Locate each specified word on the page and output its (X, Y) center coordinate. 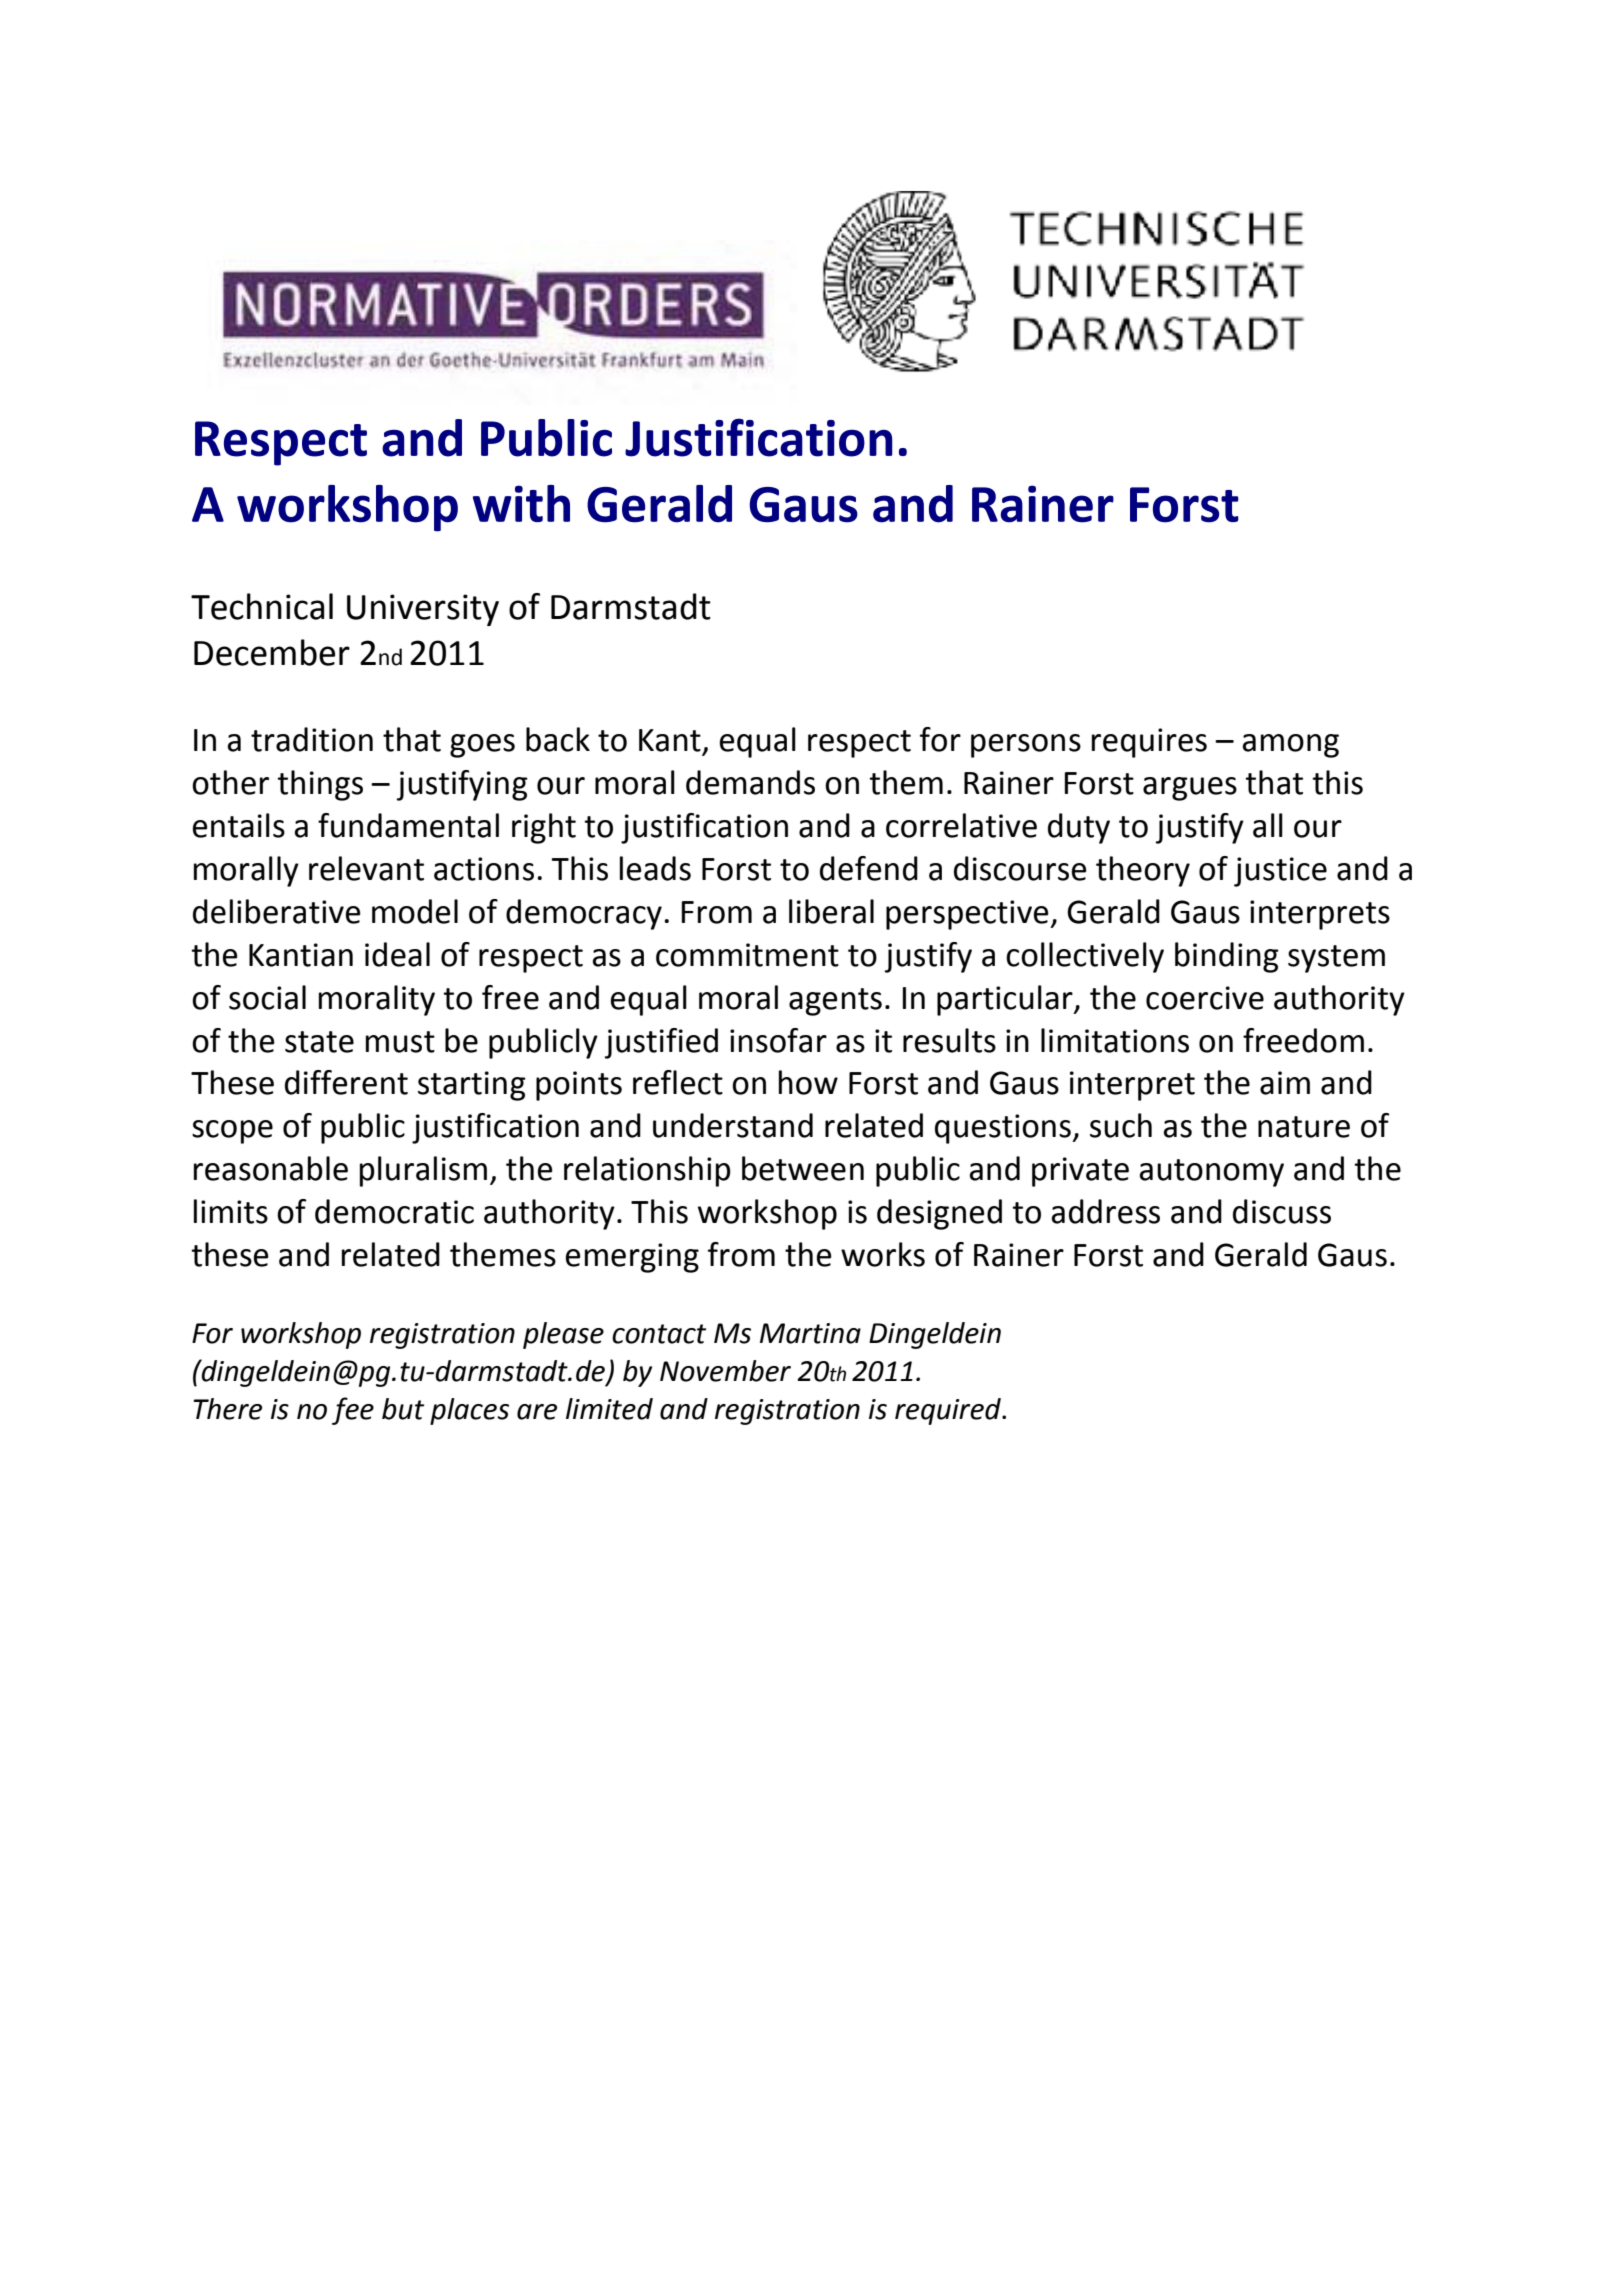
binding (1227, 957)
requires (1149, 743)
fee (353, 1411)
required (949, 1411)
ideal (397, 954)
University (423, 610)
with (521, 503)
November (725, 1371)
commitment (747, 955)
